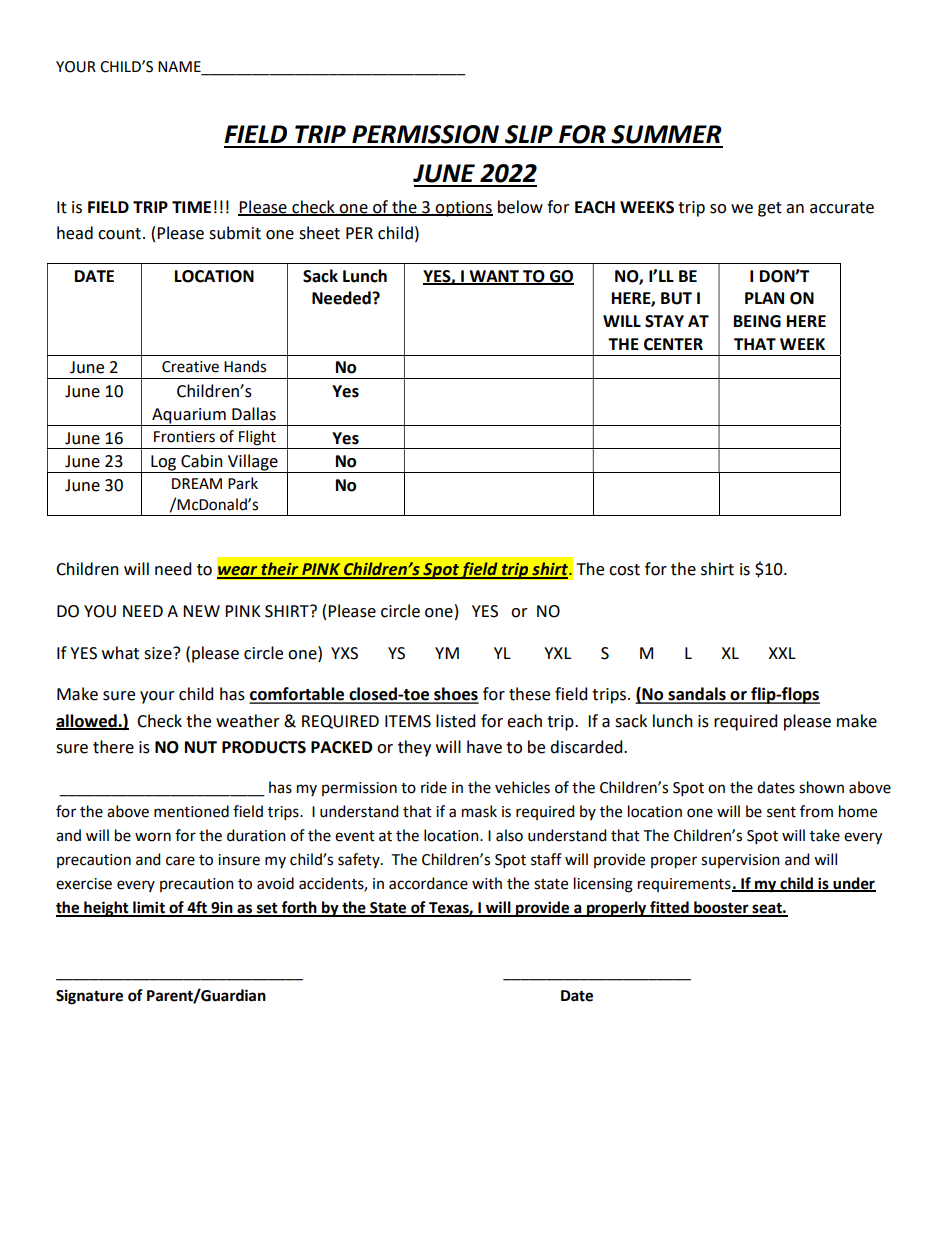 The width and height of the document is (952, 1233). What do you see at coordinates (455, 721) in the document?
I see `listed` at bounding box center [455, 721].
